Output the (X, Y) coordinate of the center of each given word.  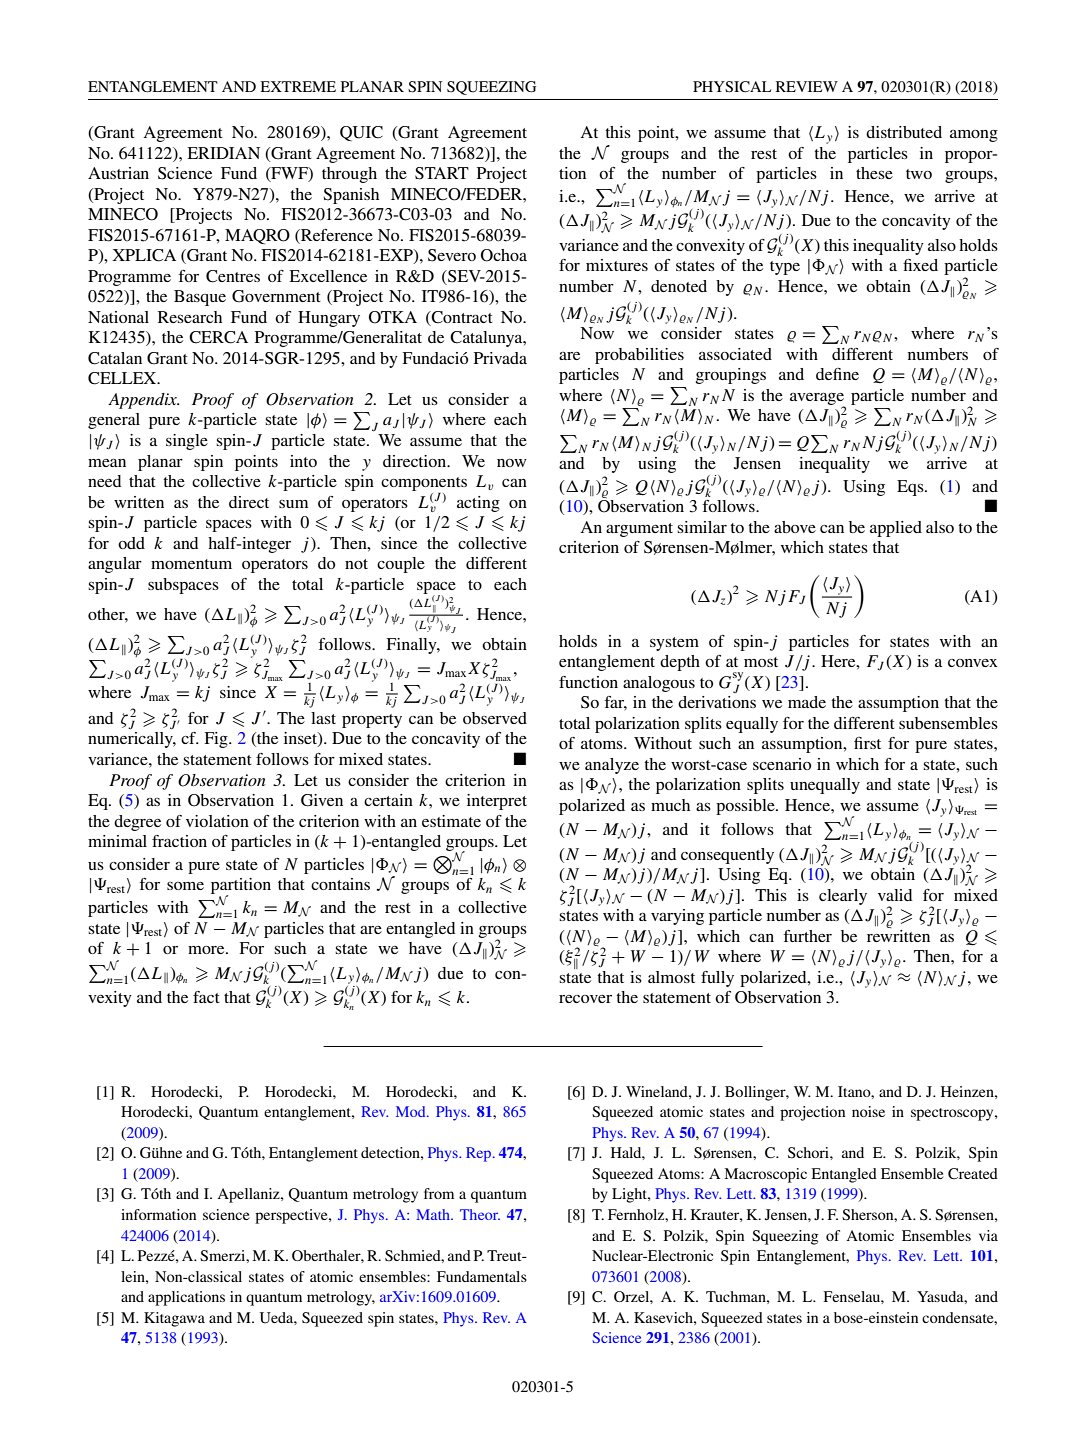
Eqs (911, 488)
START (442, 173)
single (187, 442)
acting (478, 504)
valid (895, 895)
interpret (497, 802)
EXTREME (298, 86)
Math (434, 1214)
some (185, 886)
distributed (904, 132)
